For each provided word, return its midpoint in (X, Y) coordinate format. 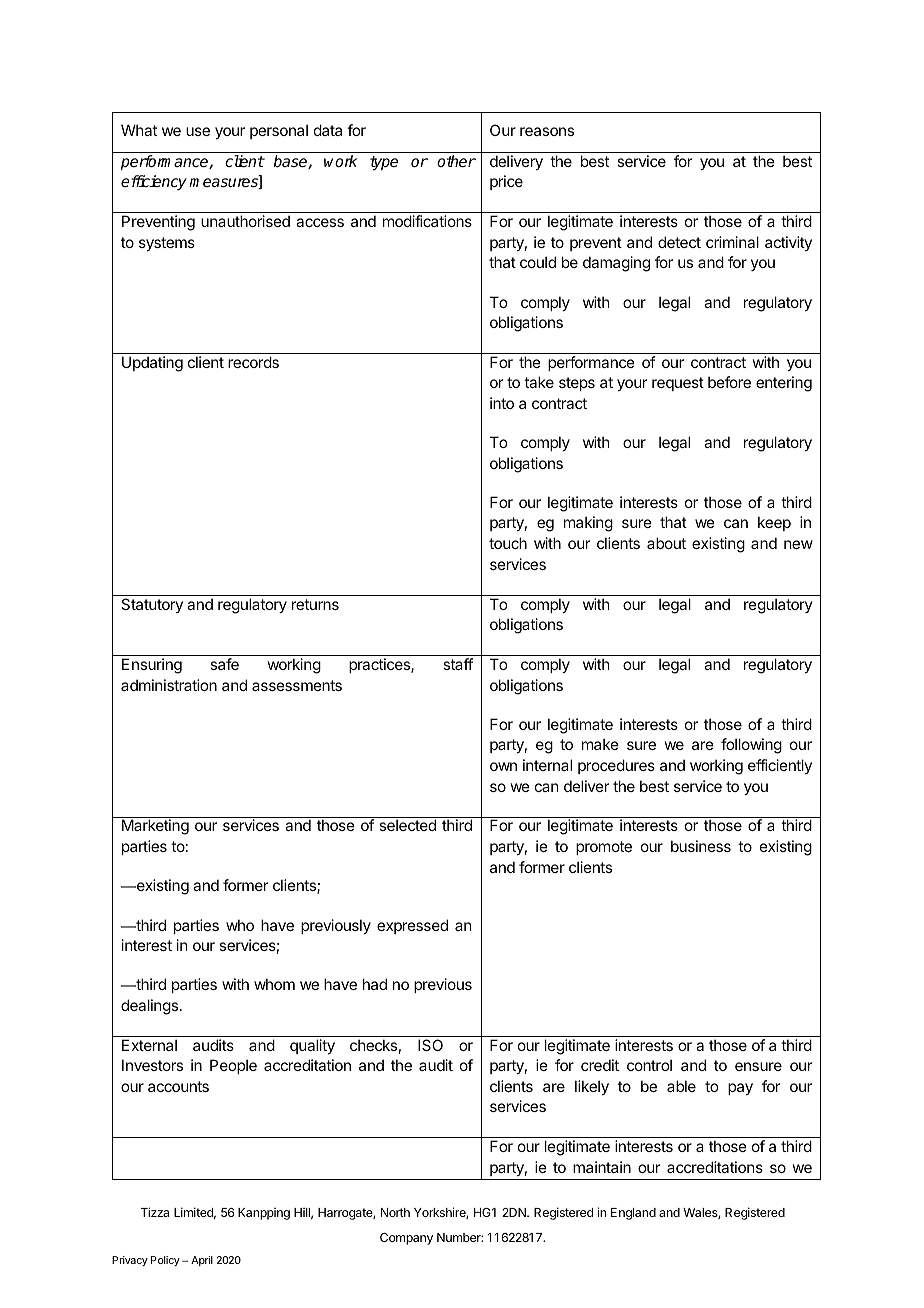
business (701, 846)
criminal (732, 242)
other (456, 161)
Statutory (152, 605)
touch (508, 543)
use (198, 131)
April (202, 1261)
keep (774, 523)
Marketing (155, 827)
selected (407, 825)
